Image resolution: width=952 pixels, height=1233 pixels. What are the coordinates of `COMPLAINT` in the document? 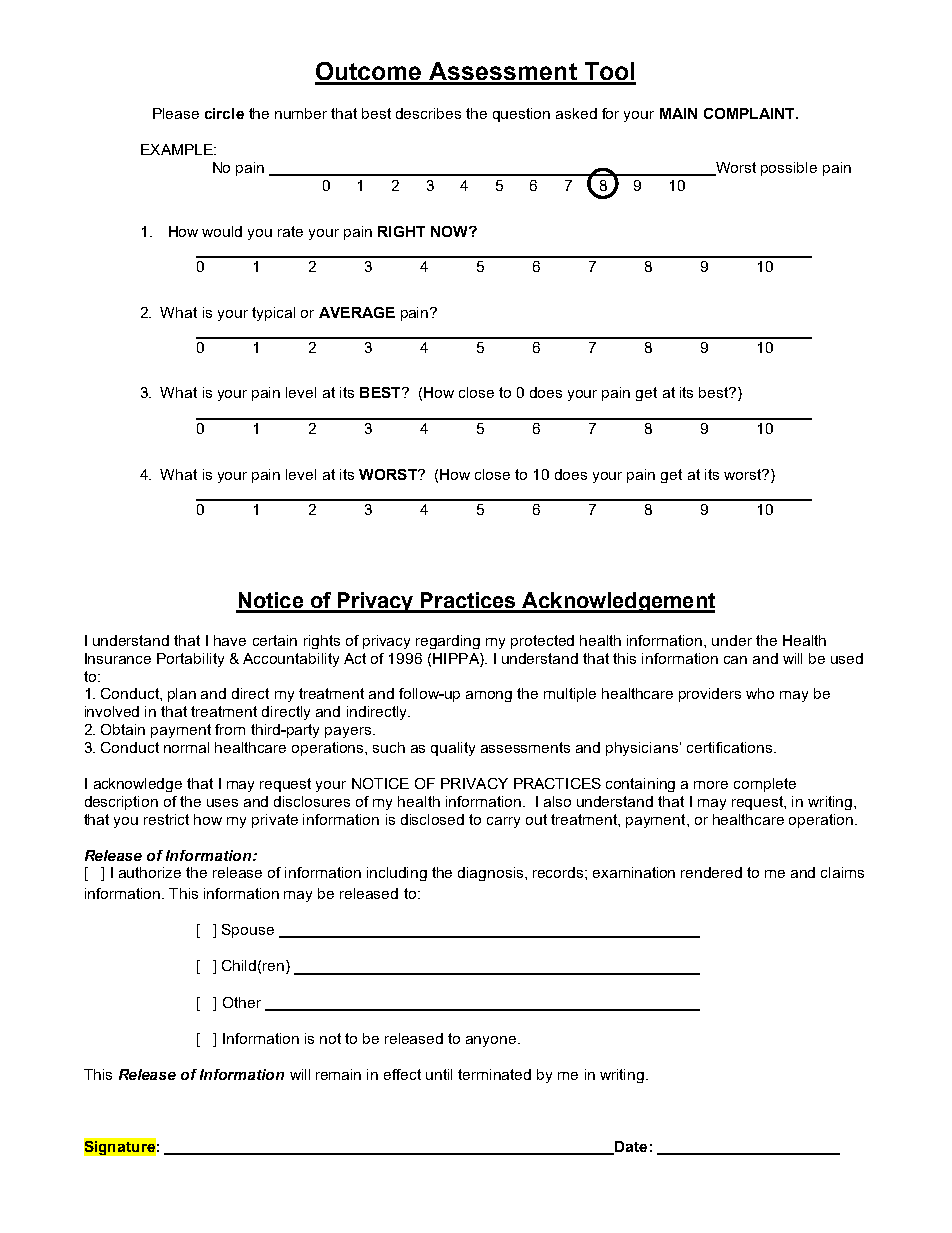 It's located at (750, 113).
